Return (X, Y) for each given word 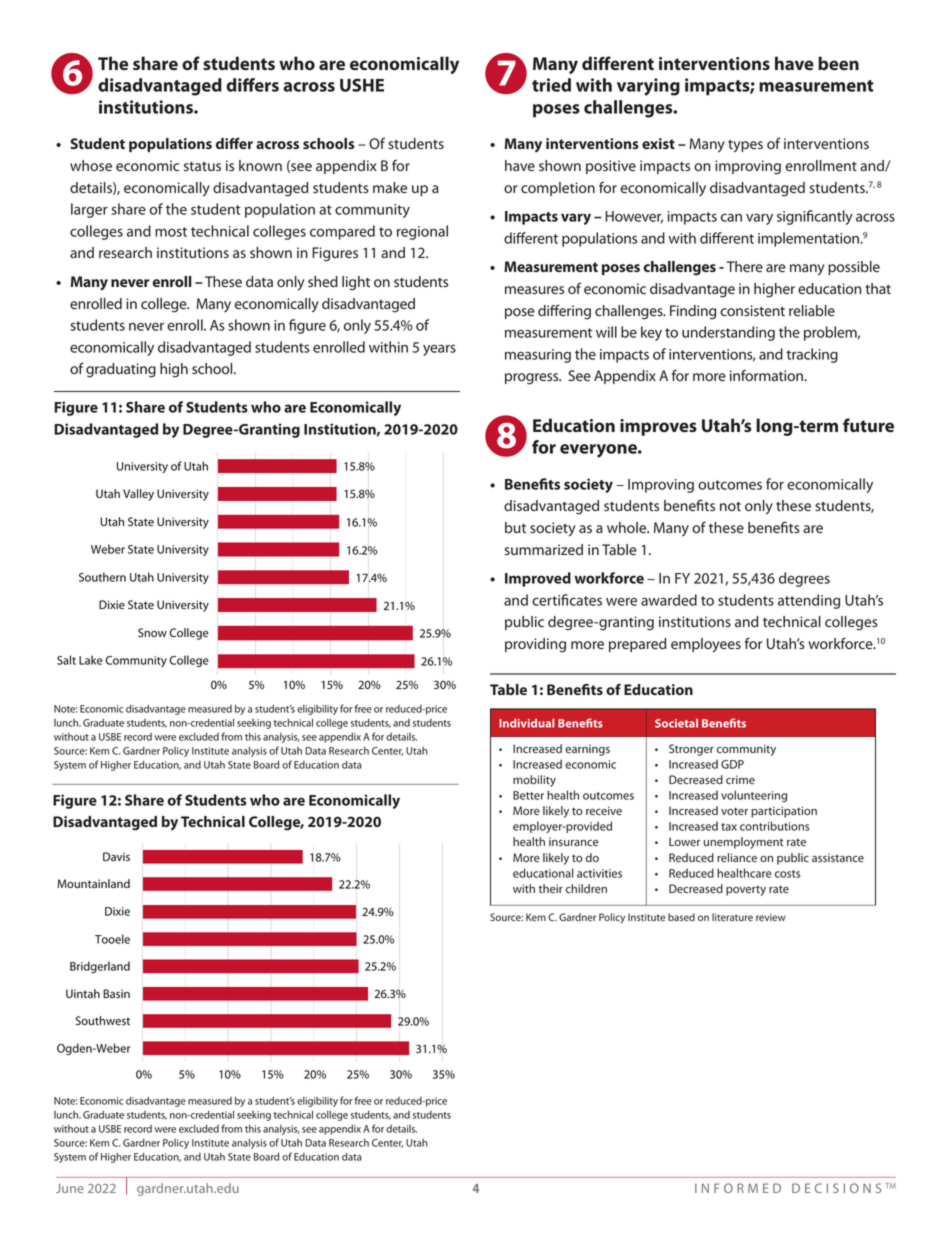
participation (784, 812)
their (551, 888)
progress (533, 379)
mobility (534, 781)
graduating (121, 370)
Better (528, 795)
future (868, 425)
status (202, 166)
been (838, 63)
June (70, 1188)
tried (551, 85)
